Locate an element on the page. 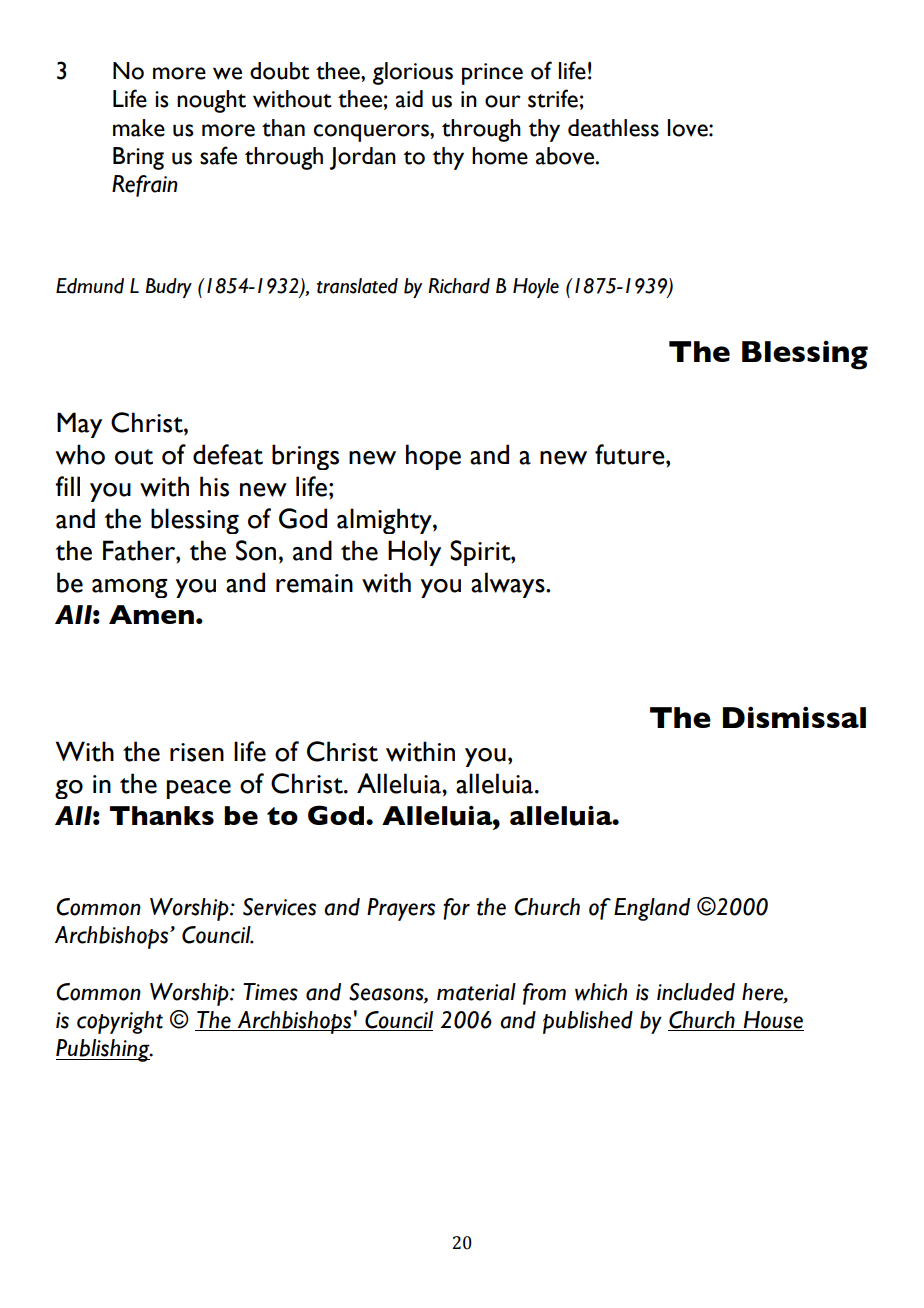 This image has height=1308, width=924. make is located at coordinates (139, 128).
